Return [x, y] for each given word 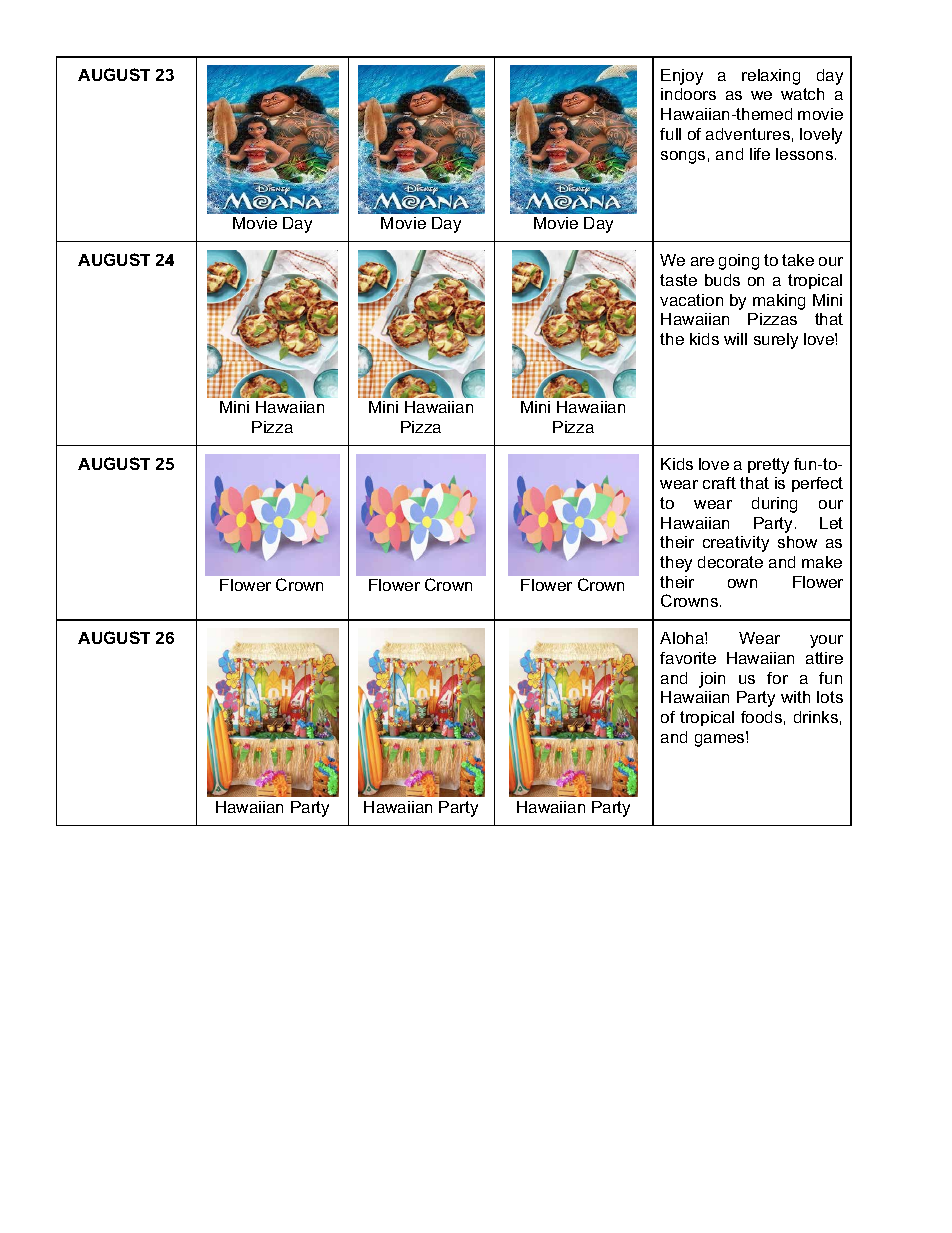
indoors [688, 94]
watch [802, 94]
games [721, 739]
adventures [748, 134]
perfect [817, 484]
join [712, 680]
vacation [691, 300]
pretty [768, 466]
